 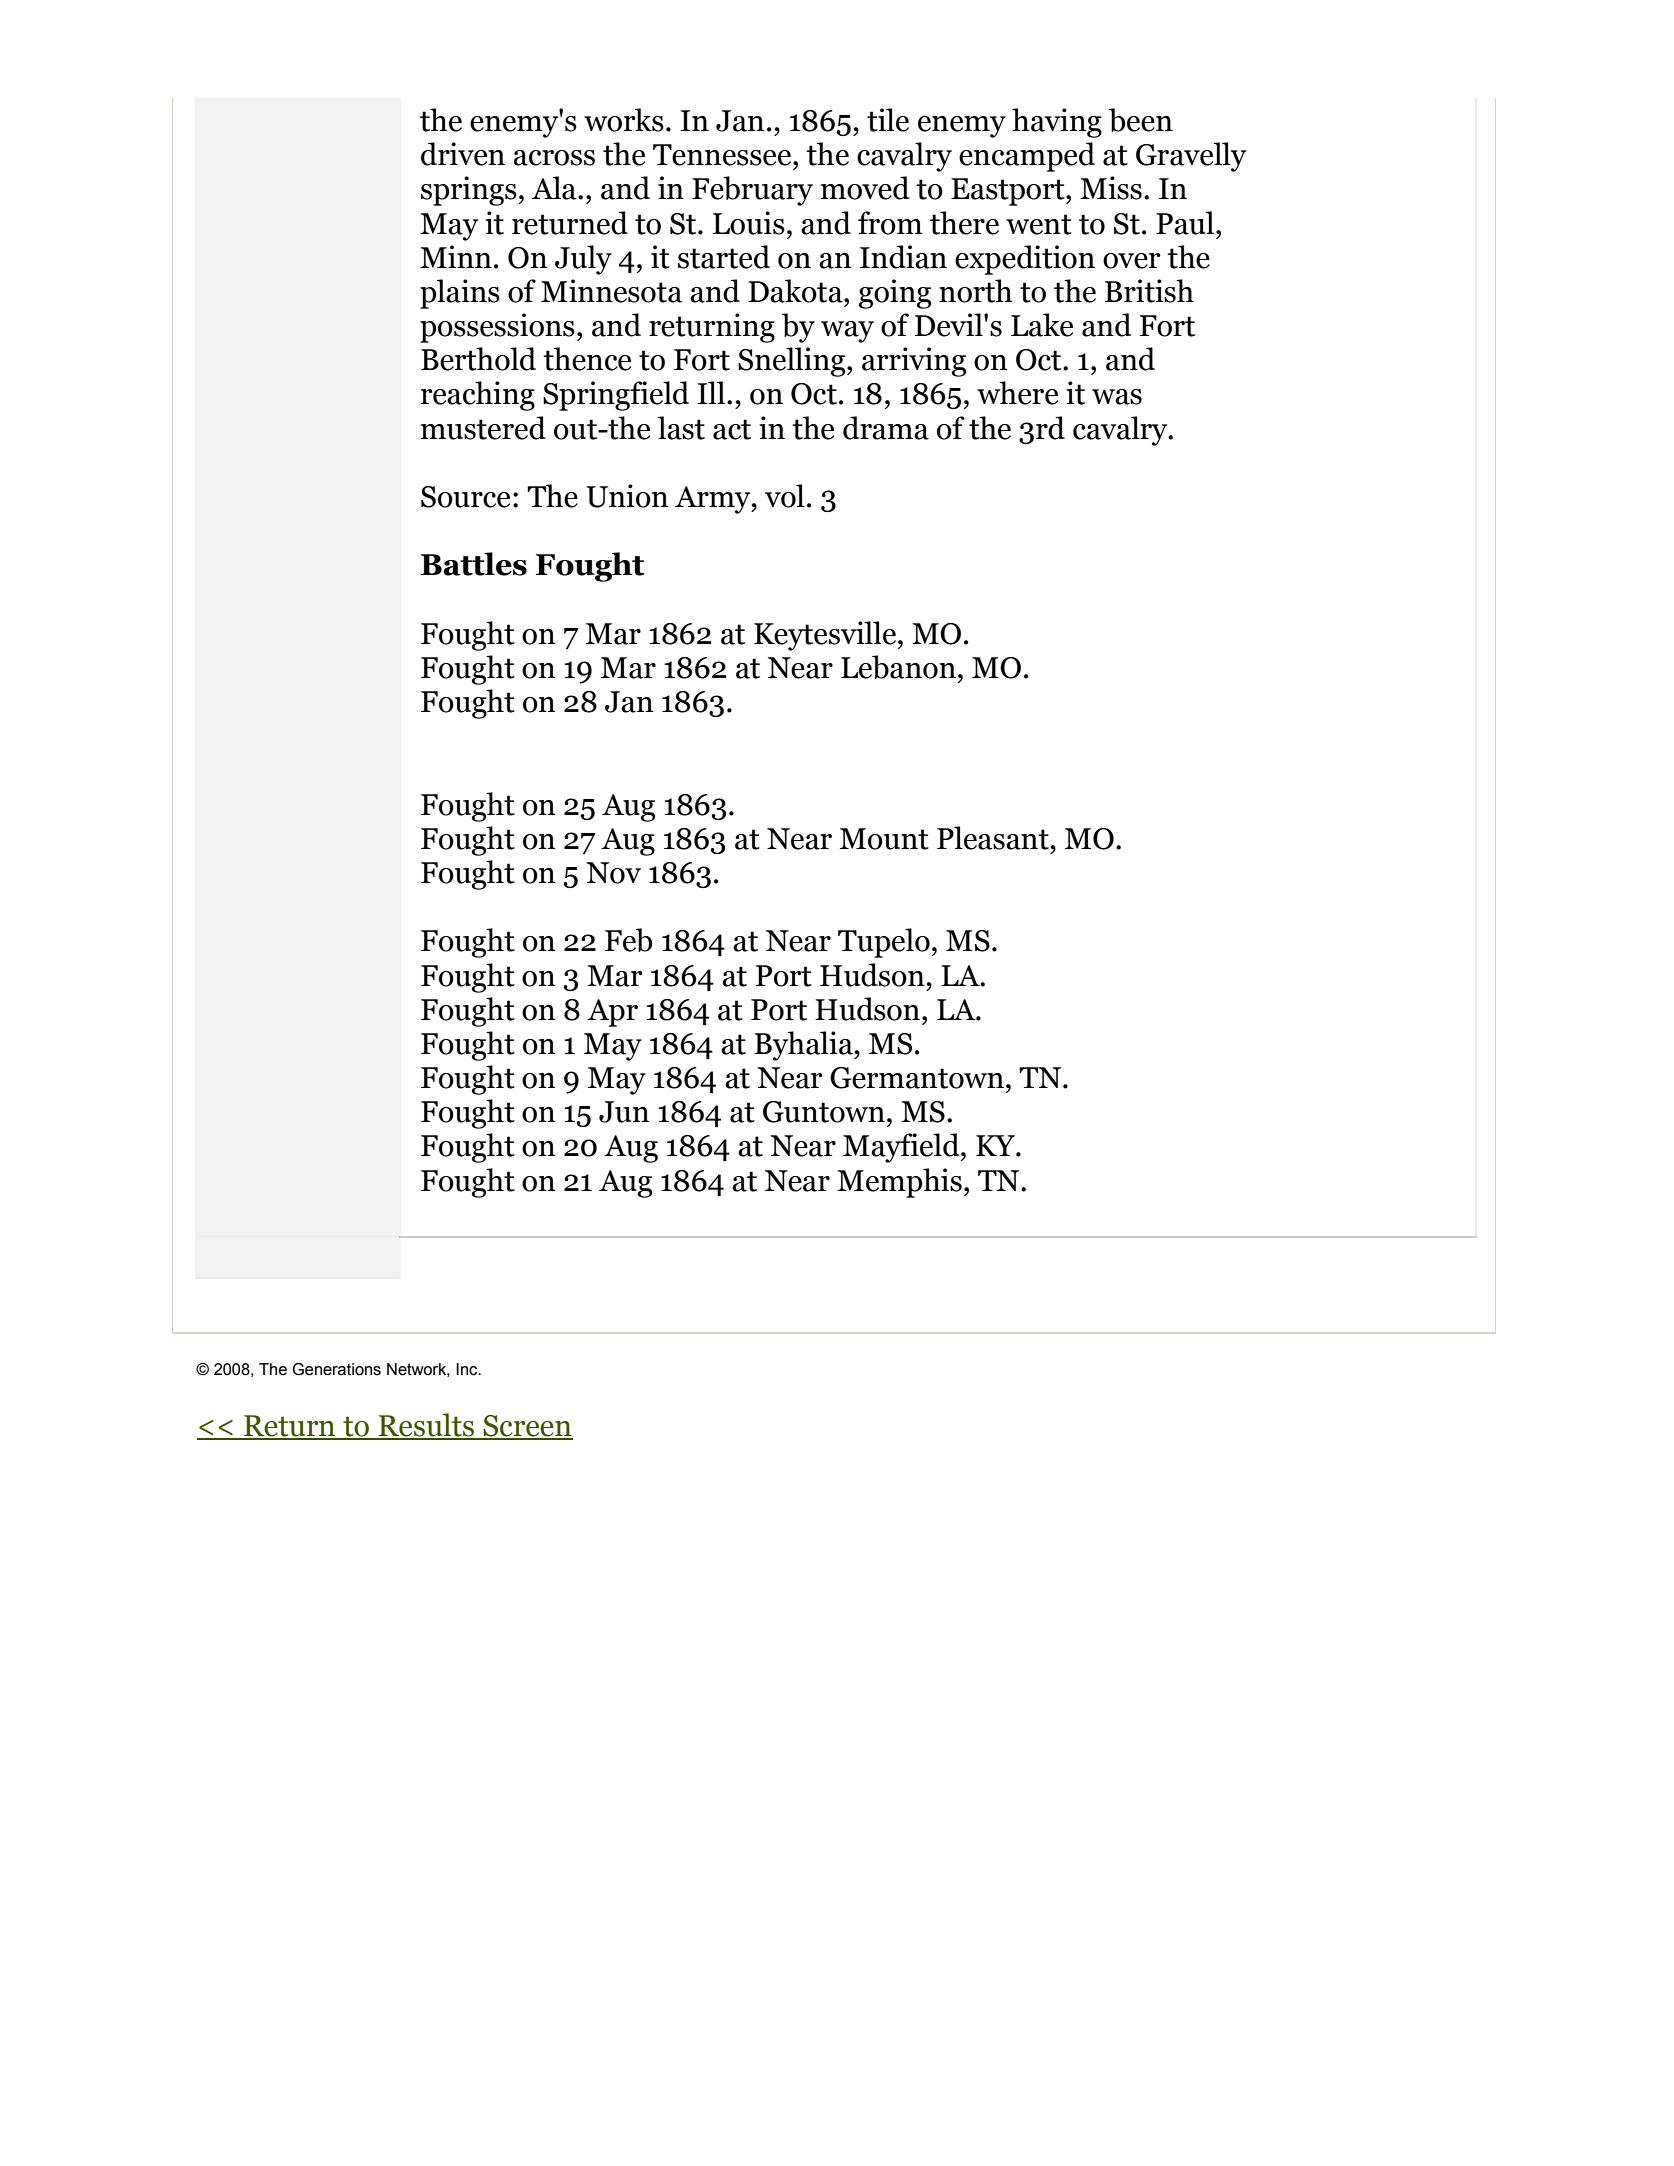 I want to click on Inc, so click(x=468, y=1369).
